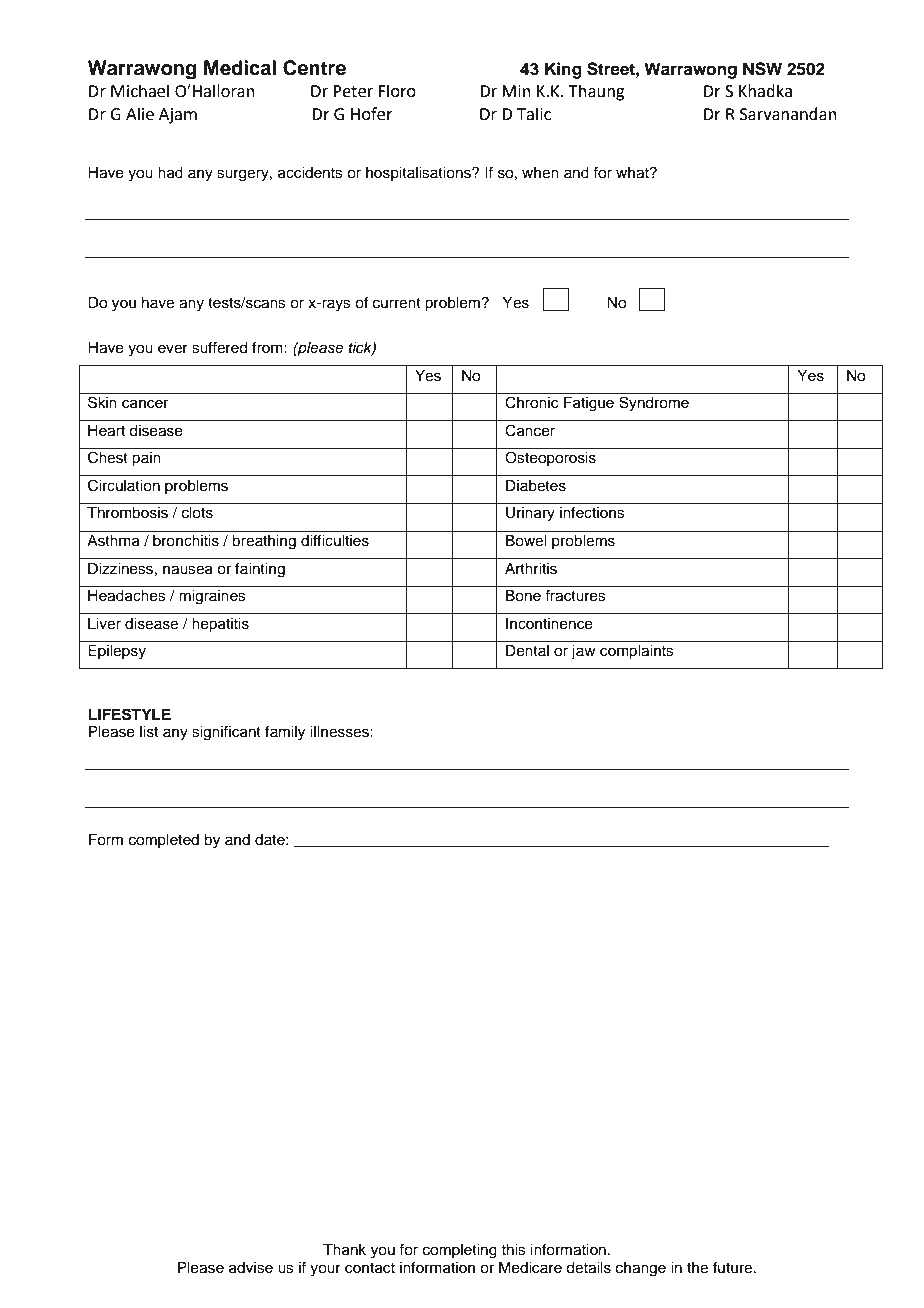  I want to click on clots, so click(197, 513).
